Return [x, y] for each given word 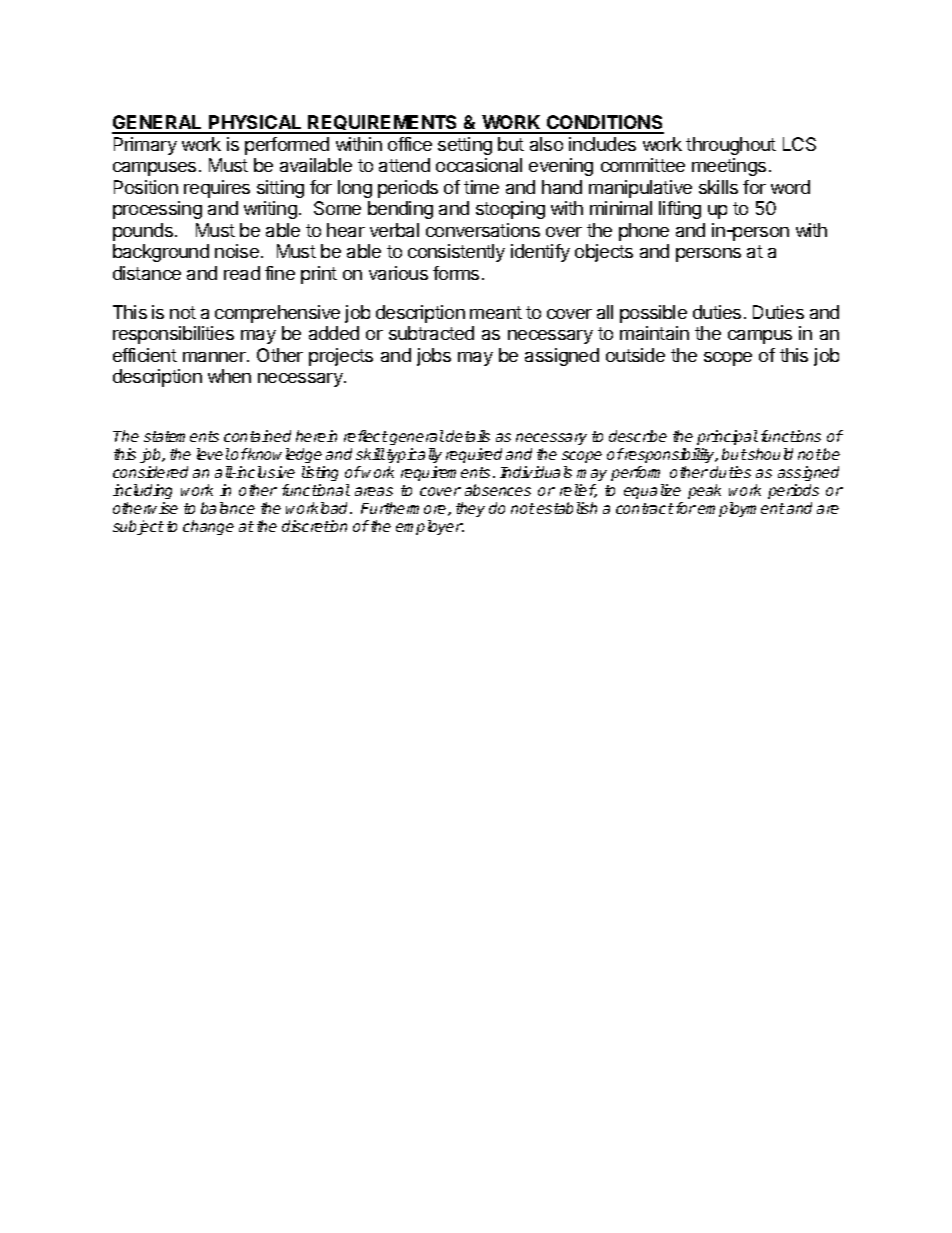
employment [741, 509]
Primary [145, 146]
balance [228, 508]
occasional [479, 165]
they [470, 509]
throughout [731, 146]
